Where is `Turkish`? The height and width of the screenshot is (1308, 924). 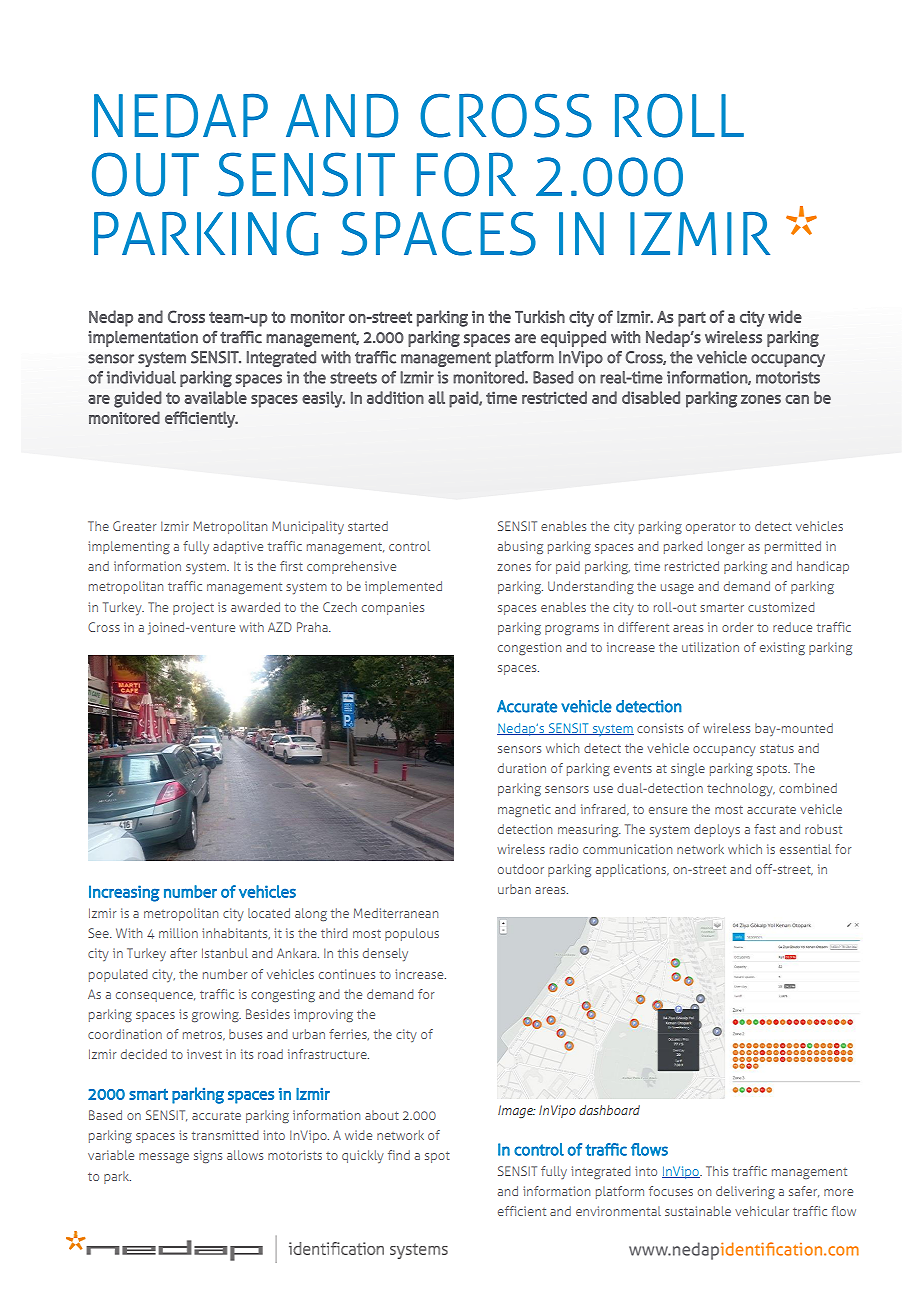 Turkish is located at coordinates (540, 316).
